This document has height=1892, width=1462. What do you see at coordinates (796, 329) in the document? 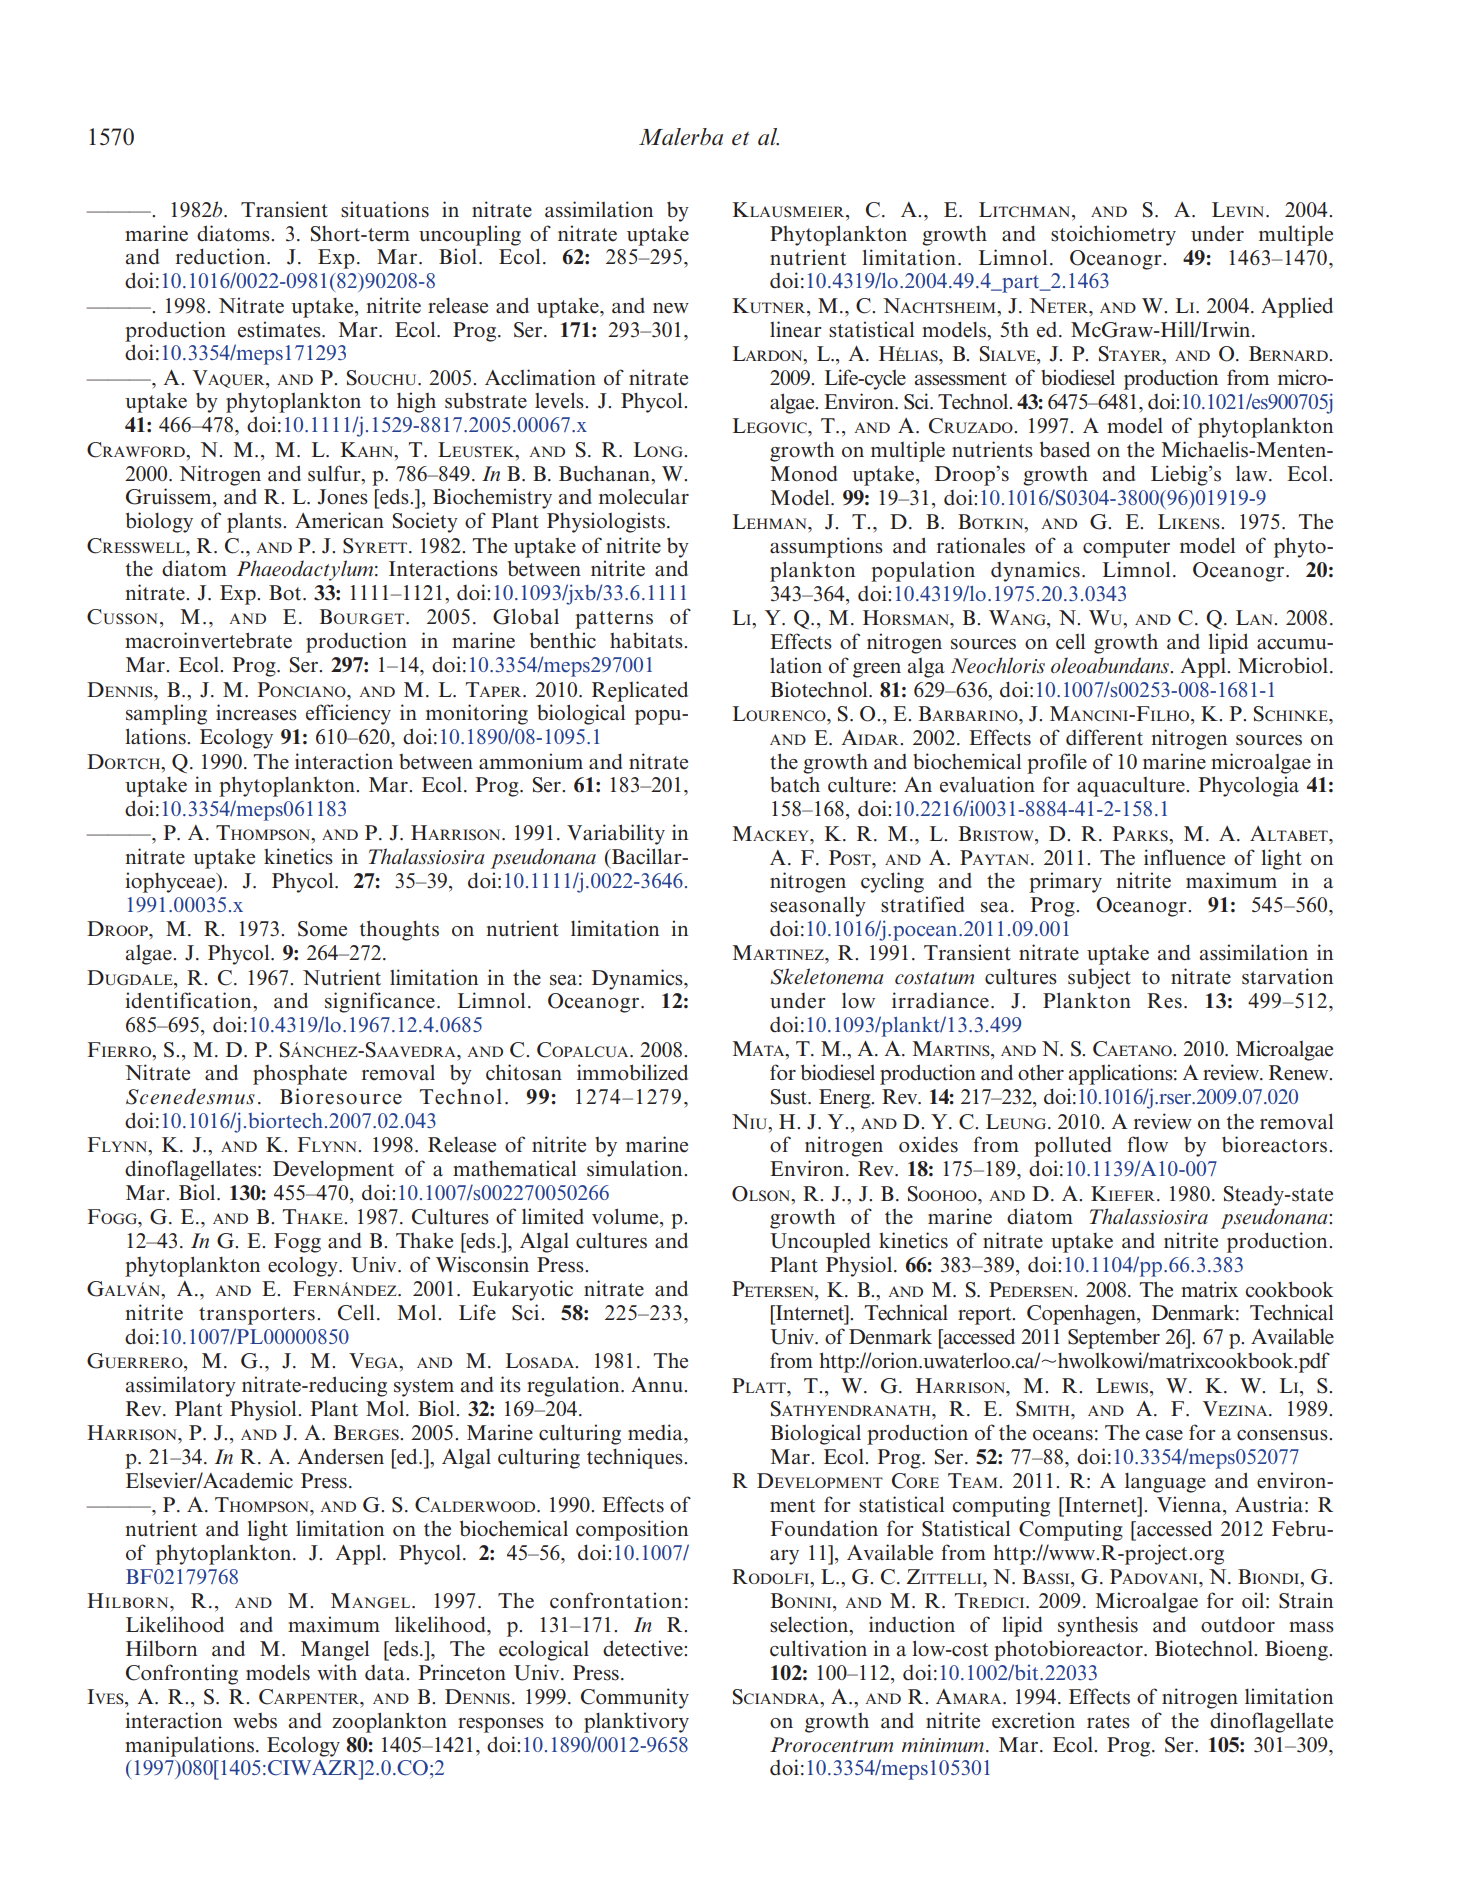
I see `linear` at bounding box center [796, 329].
